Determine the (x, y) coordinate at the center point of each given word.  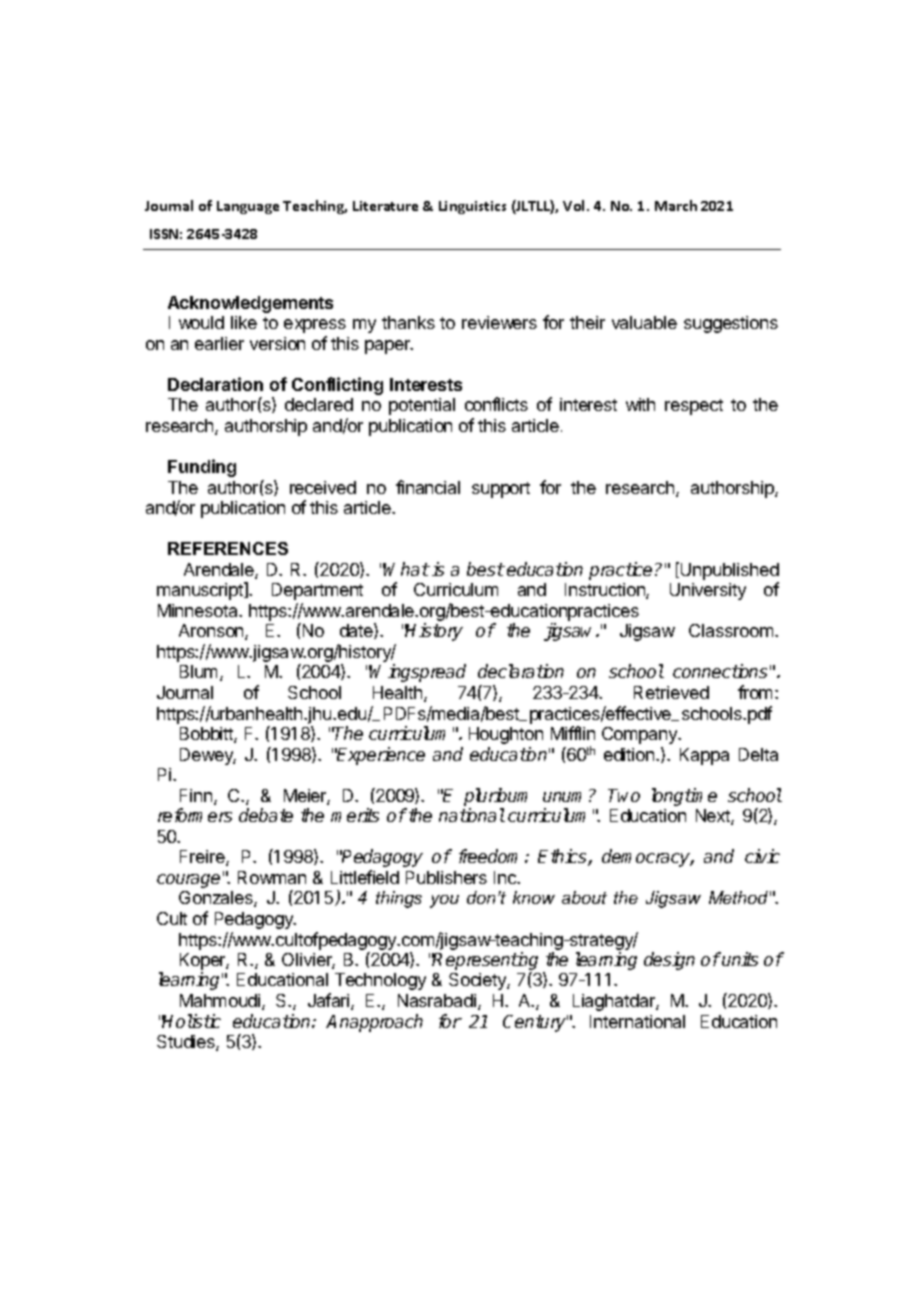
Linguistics (472, 207)
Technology (380, 981)
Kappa (704, 756)
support (501, 490)
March (676, 205)
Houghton (506, 735)
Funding (202, 468)
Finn (196, 795)
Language (248, 207)
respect (694, 407)
